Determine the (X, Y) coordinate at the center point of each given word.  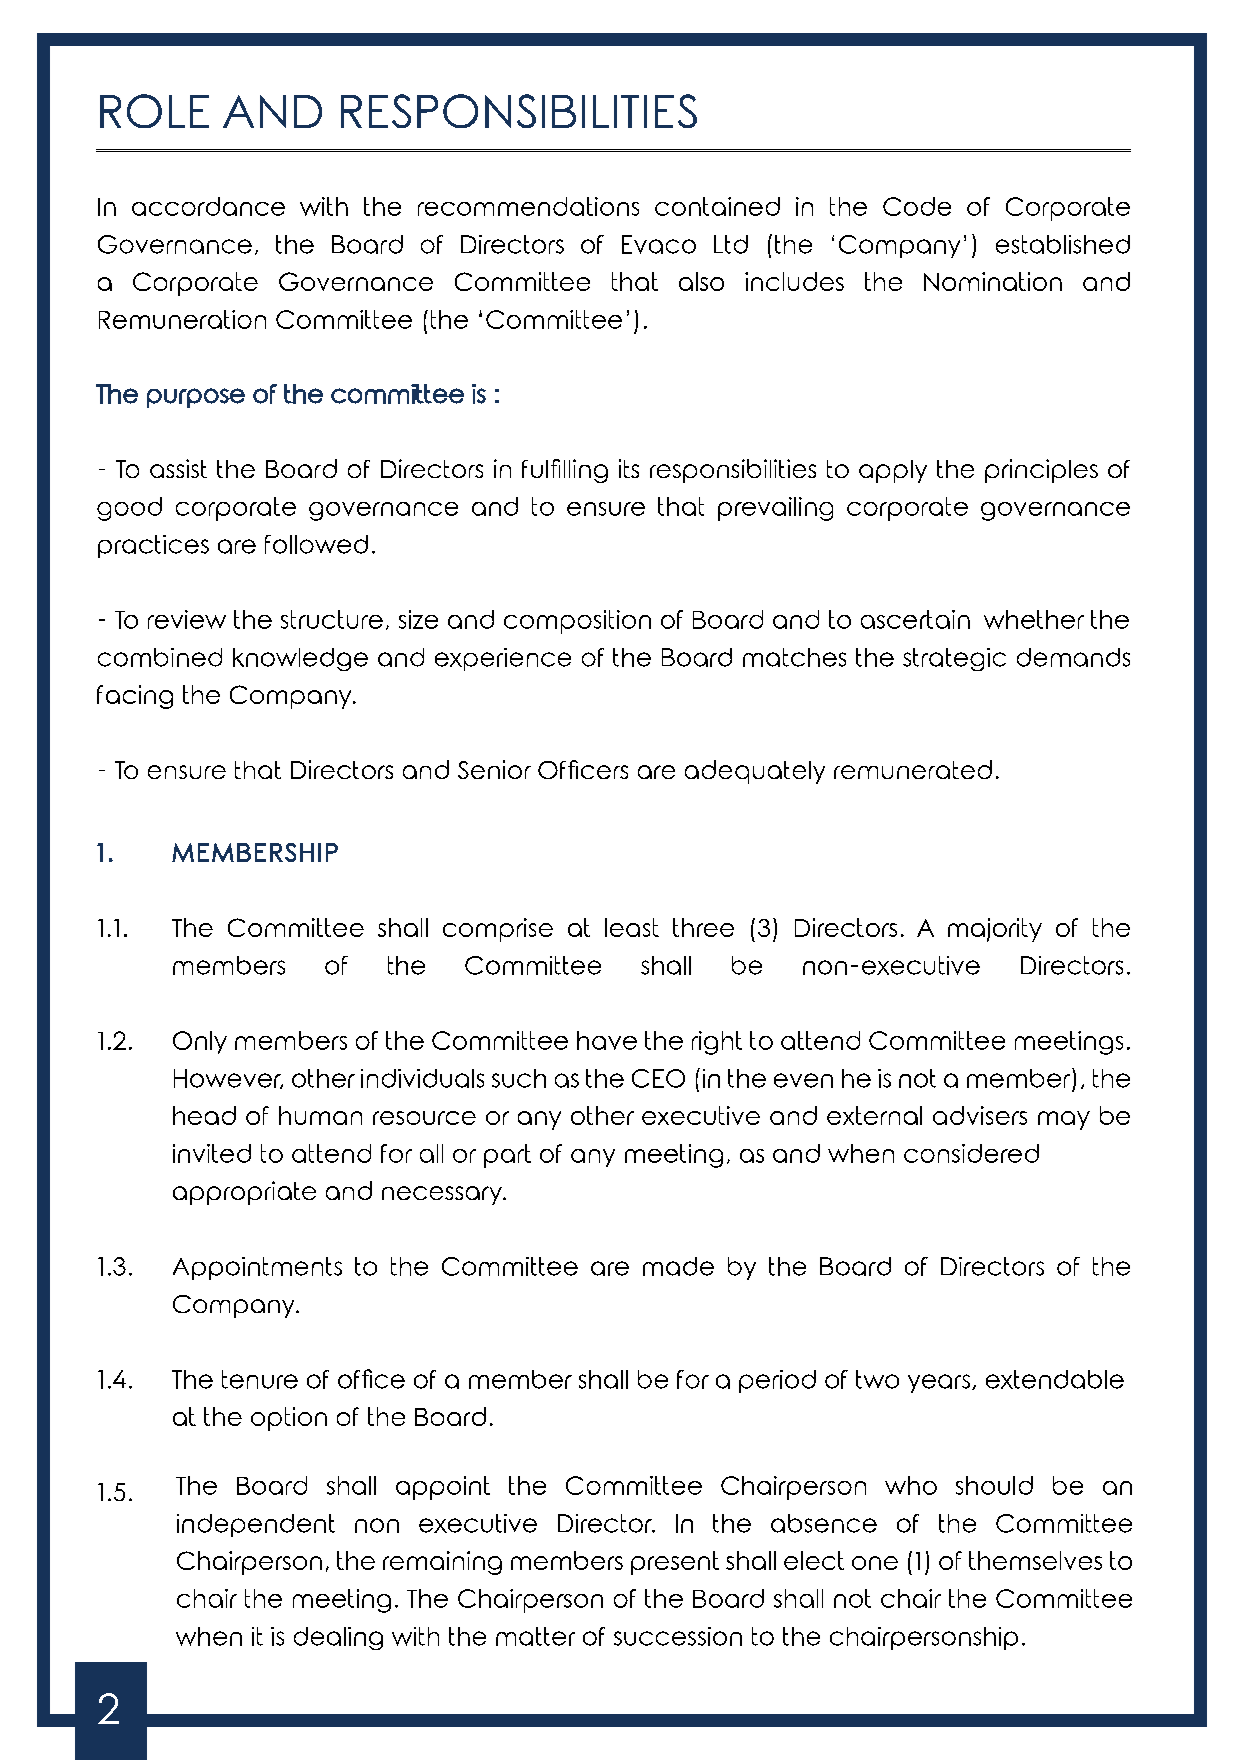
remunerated (913, 769)
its (629, 468)
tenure (260, 1379)
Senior (494, 769)
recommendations (528, 206)
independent (256, 1525)
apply (893, 471)
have (607, 1040)
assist (178, 468)
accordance (208, 206)
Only (200, 1042)
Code (917, 206)
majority (995, 930)
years (939, 1383)
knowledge (300, 659)
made (678, 1266)
